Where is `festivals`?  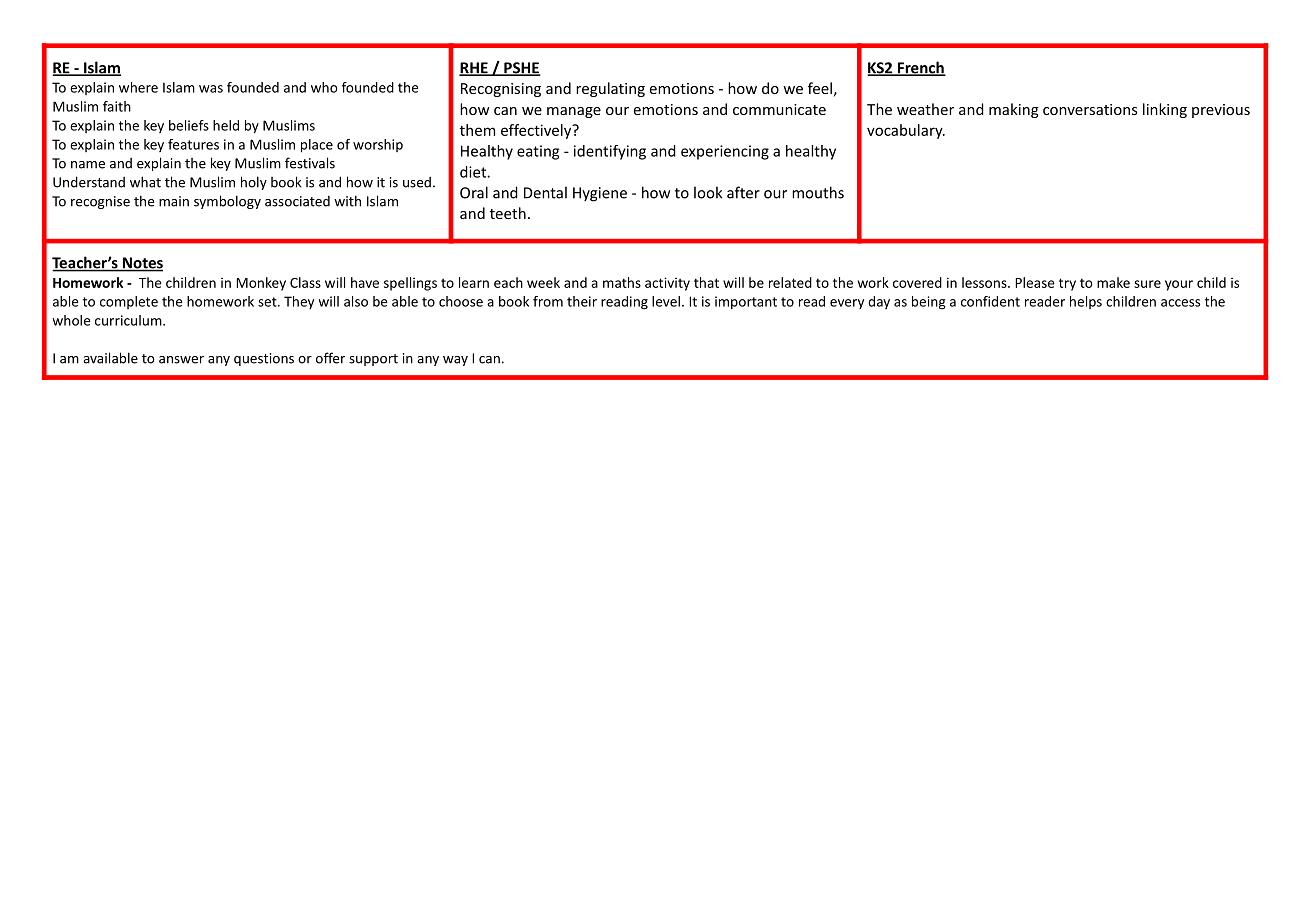
festivals is located at coordinates (310, 163).
